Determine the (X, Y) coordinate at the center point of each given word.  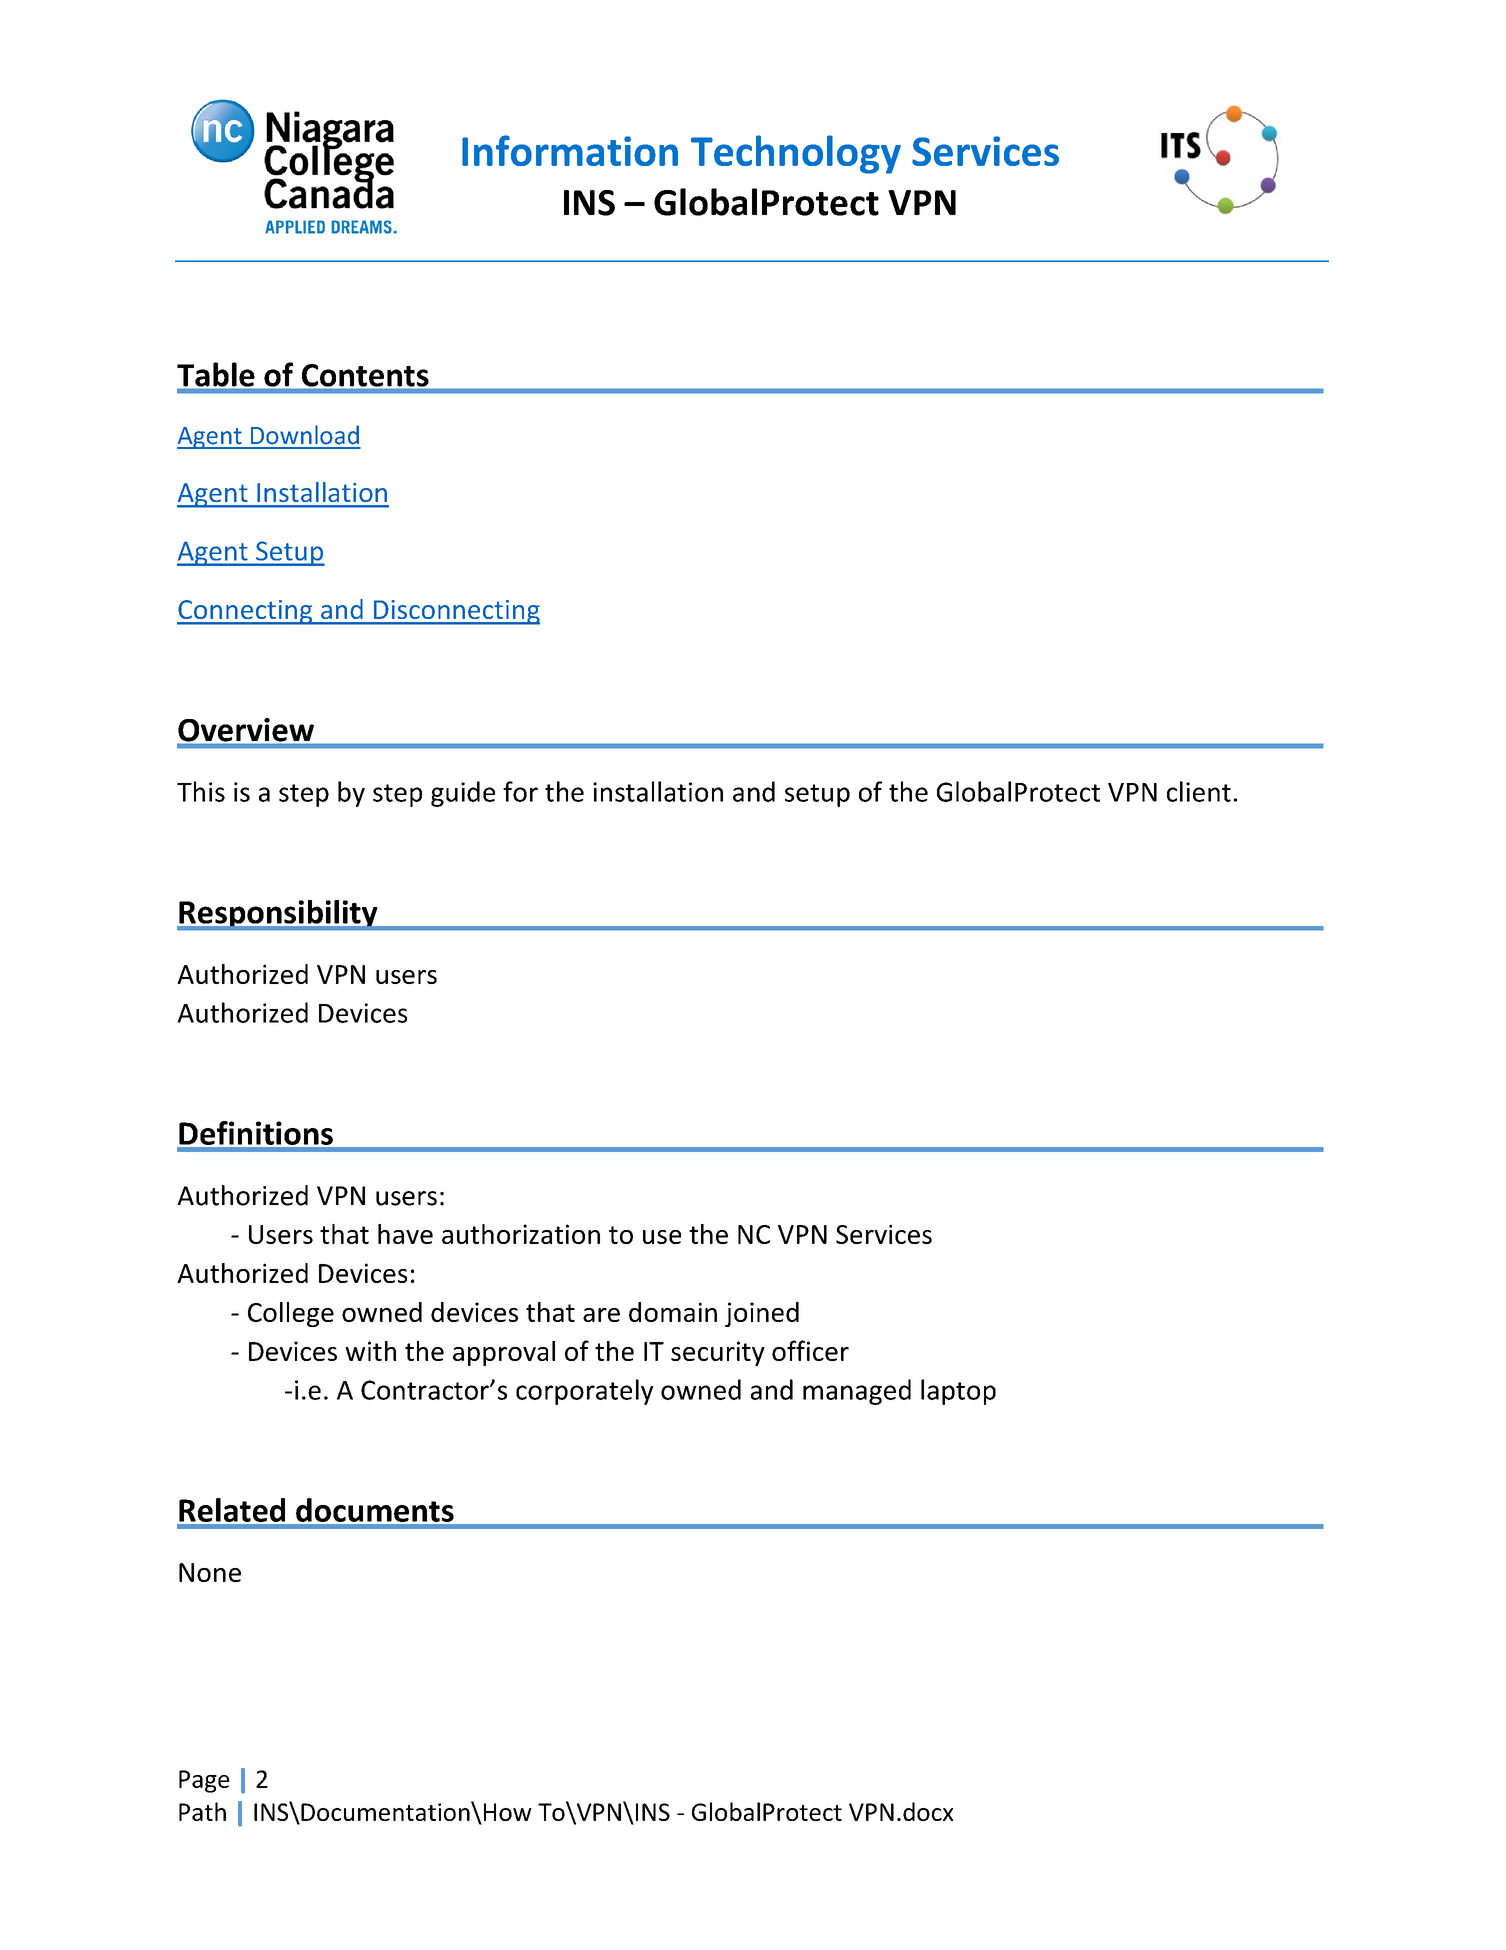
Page (204, 1781)
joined (762, 1314)
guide (463, 794)
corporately (585, 1392)
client (1199, 791)
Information (570, 150)
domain (673, 1312)
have (405, 1234)
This (201, 791)
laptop (958, 1392)
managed (857, 1392)
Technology (796, 154)
